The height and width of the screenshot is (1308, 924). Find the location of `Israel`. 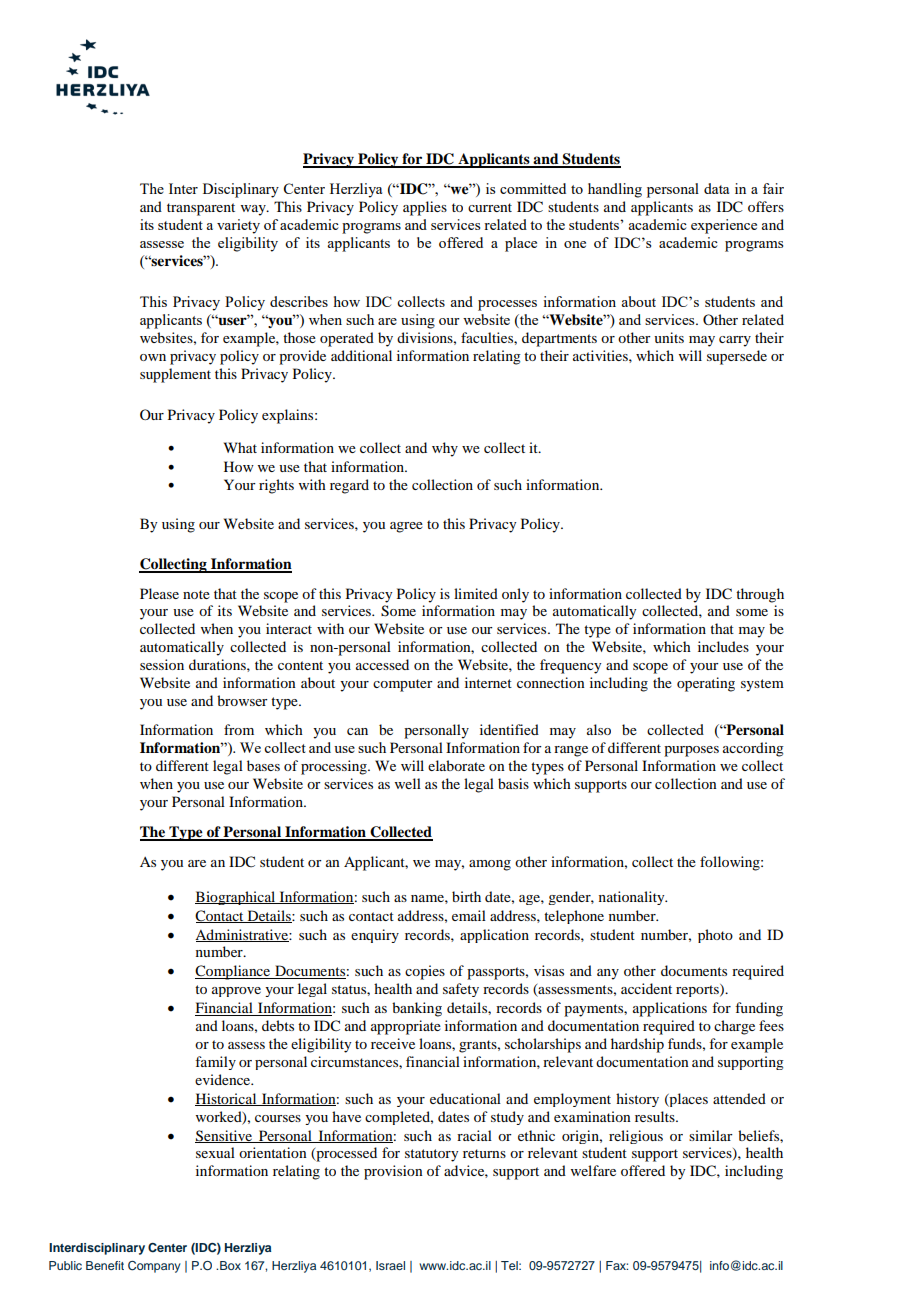

Israel is located at coordinates (390, 1265).
